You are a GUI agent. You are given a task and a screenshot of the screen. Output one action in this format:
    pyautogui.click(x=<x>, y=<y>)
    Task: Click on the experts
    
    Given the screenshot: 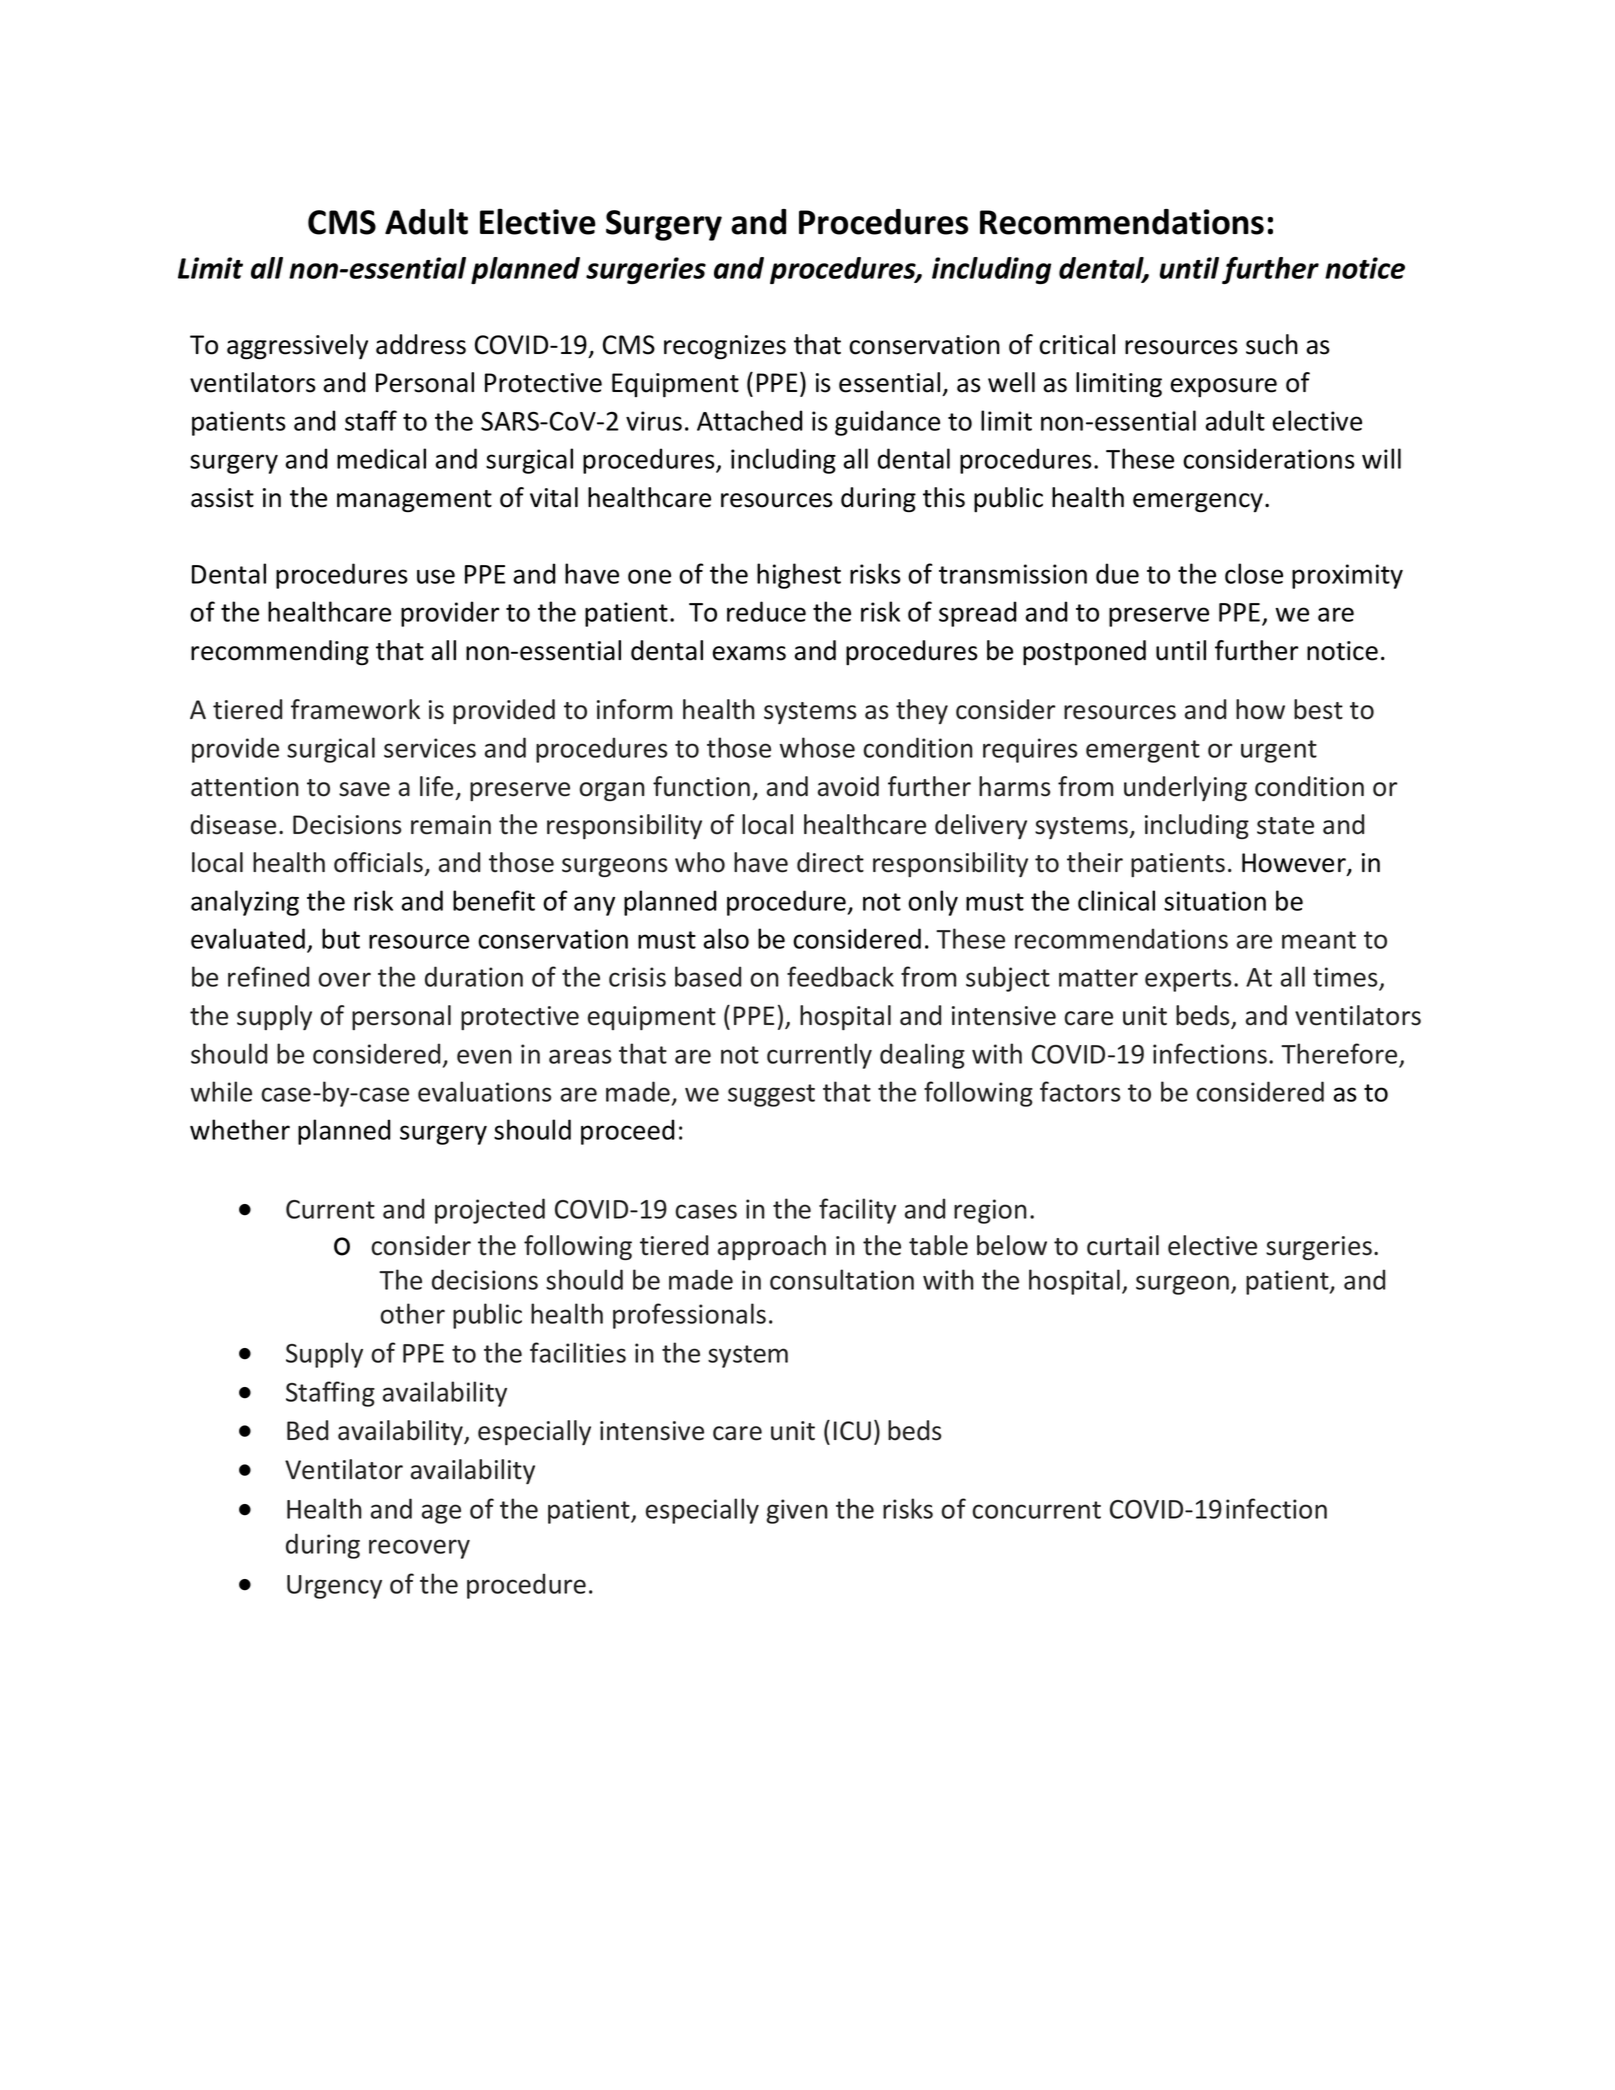 What is the action you would take?
    pyautogui.click(x=1188, y=980)
